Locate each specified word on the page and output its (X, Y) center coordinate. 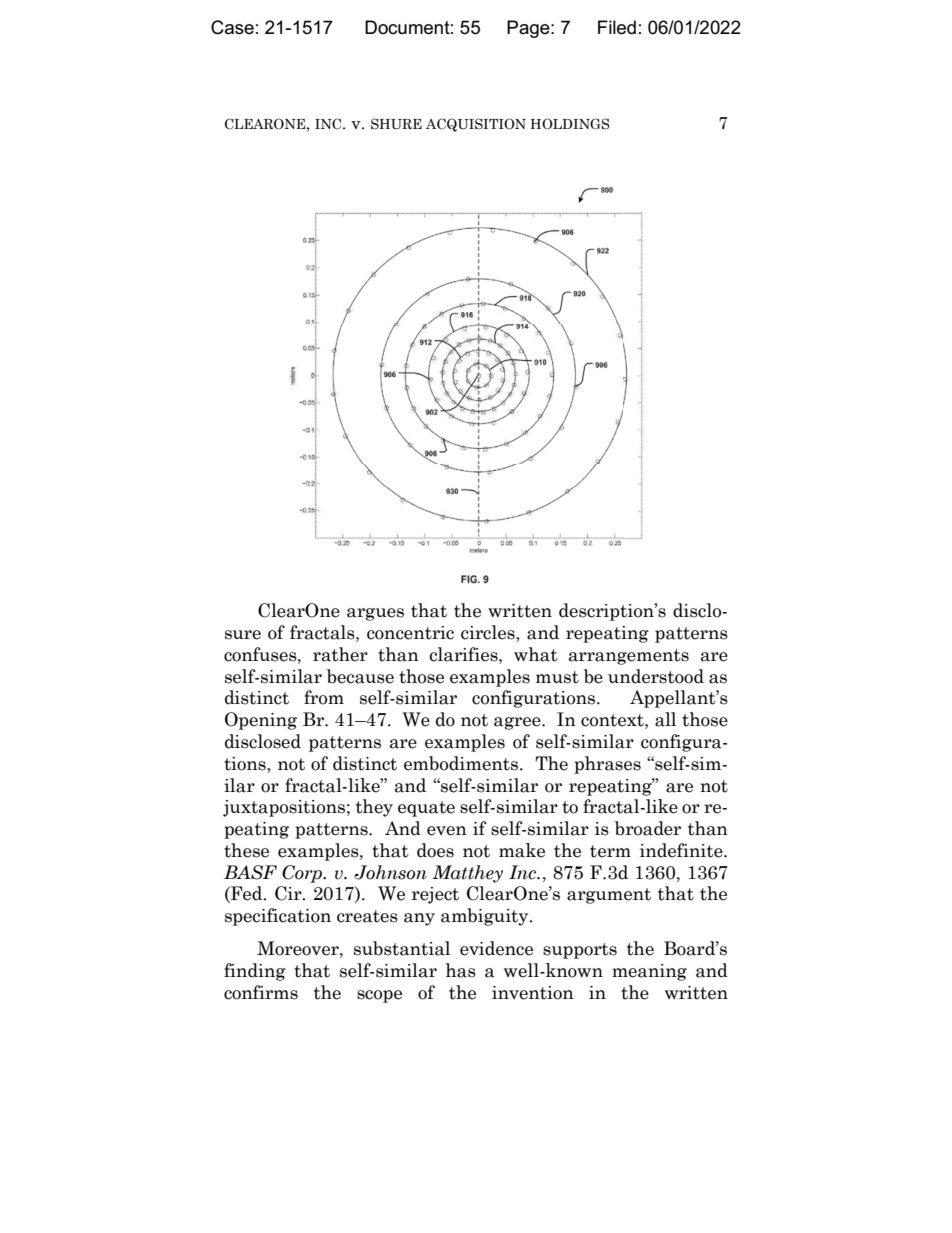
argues (375, 614)
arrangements (629, 657)
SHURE (396, 124)
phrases (607, 765)
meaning (649, 972)
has (461, 970)
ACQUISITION (476, 125)
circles (489, 633)
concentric (410, 633)
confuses (261, 655)
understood (656, 676)
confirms (261, 992)
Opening (261, 721)
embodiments (461, 763)
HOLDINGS (570, 124)
